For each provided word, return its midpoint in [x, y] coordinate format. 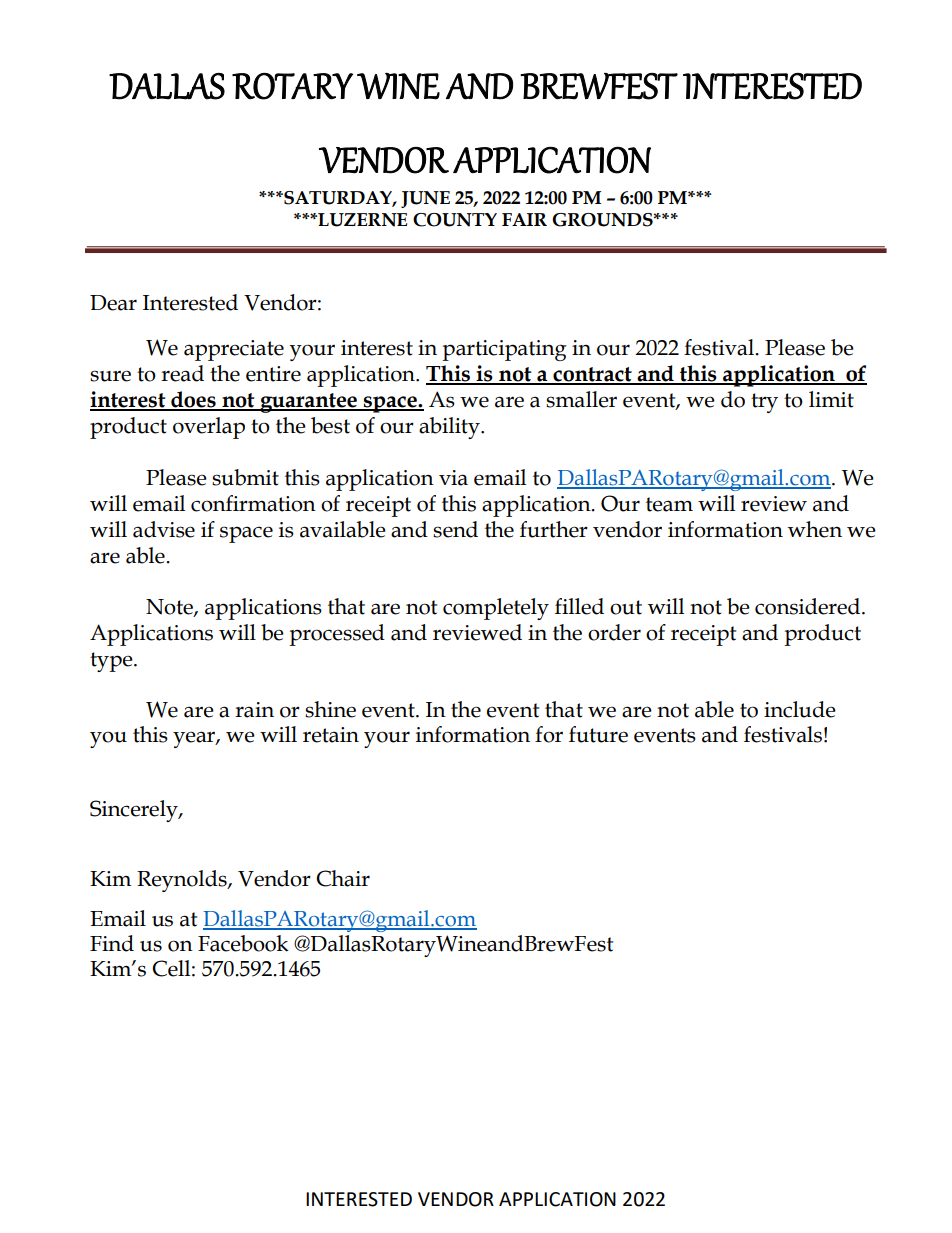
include [800, 709]
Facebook [243, 943]
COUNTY [455, 220]
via [453, 478]
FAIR [524, 219]
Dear [113, 303]
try [764, 403]
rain [254, 710]
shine [330, 709]
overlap [209, 428]
